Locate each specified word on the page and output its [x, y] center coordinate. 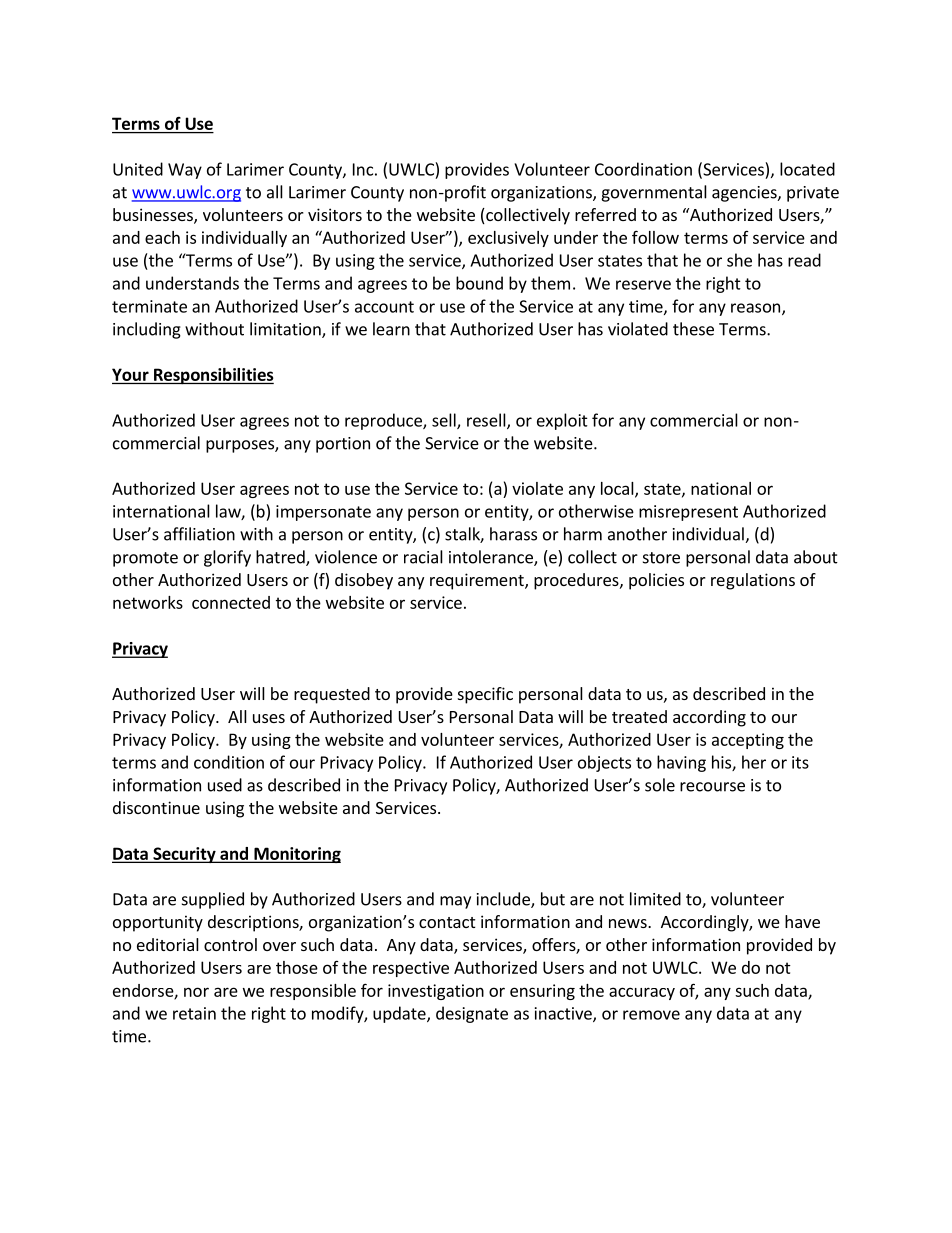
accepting [748, 741]
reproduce [384, 421]
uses [269, 718]
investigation [436, 992]
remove [651, 1015]
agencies [745, 194]
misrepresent [688, 513]
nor [196, 992]
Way [185, 171]
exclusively [508, 239]
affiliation [199, 534]
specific [485, 695]
